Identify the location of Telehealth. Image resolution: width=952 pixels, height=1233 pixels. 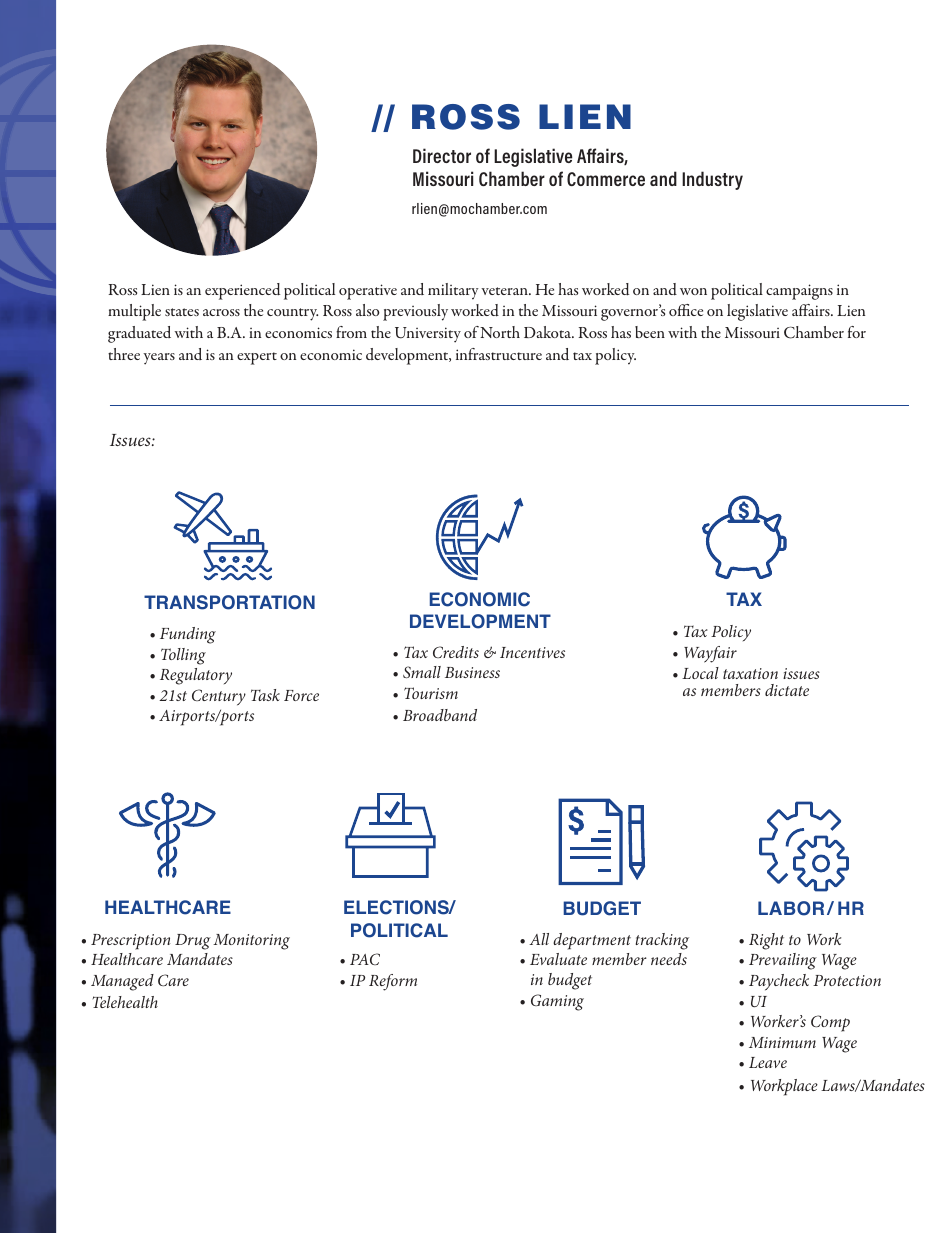
(125, 1002).
